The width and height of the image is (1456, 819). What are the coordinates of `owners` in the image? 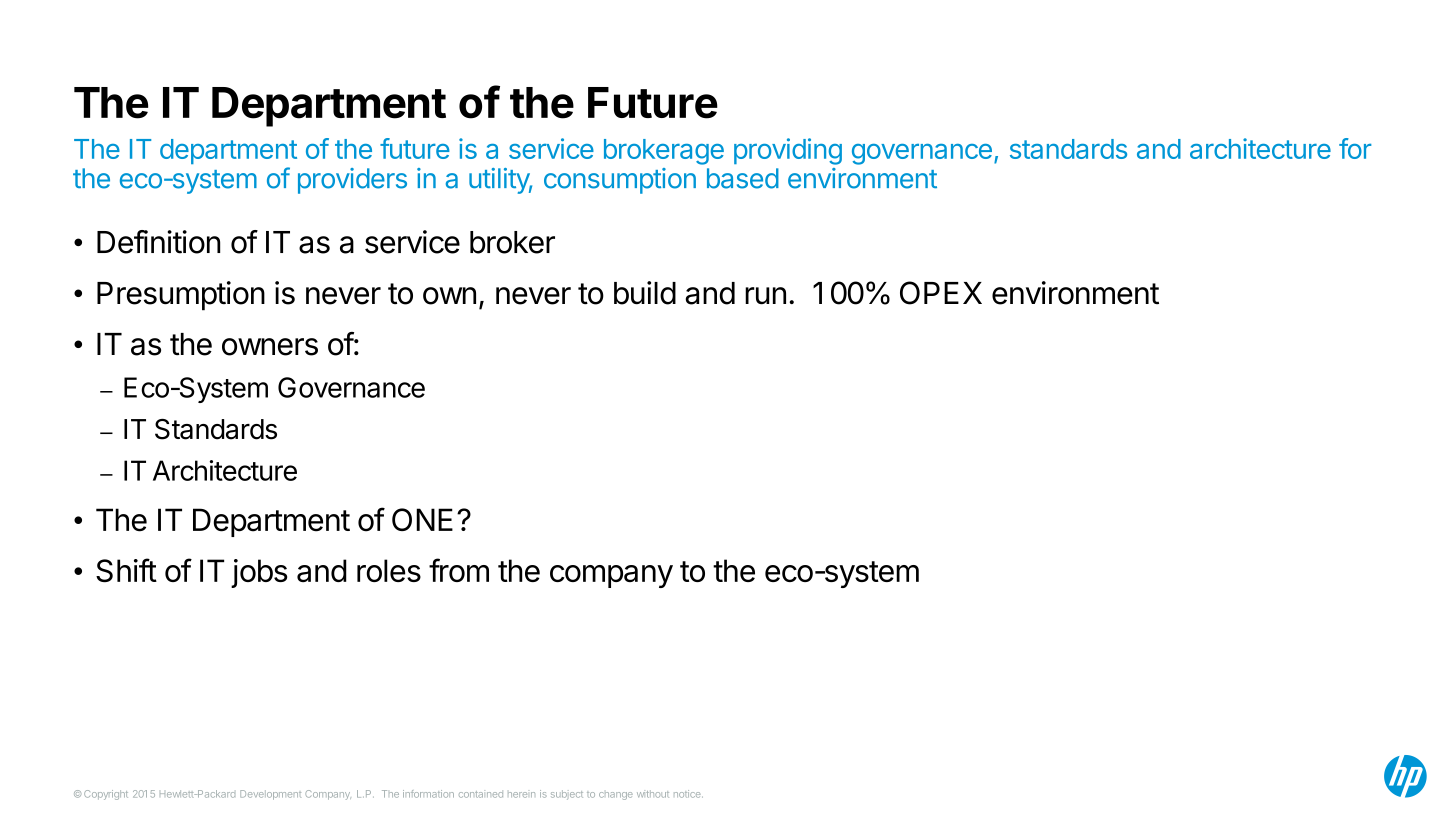 It's located at (270, 347).
